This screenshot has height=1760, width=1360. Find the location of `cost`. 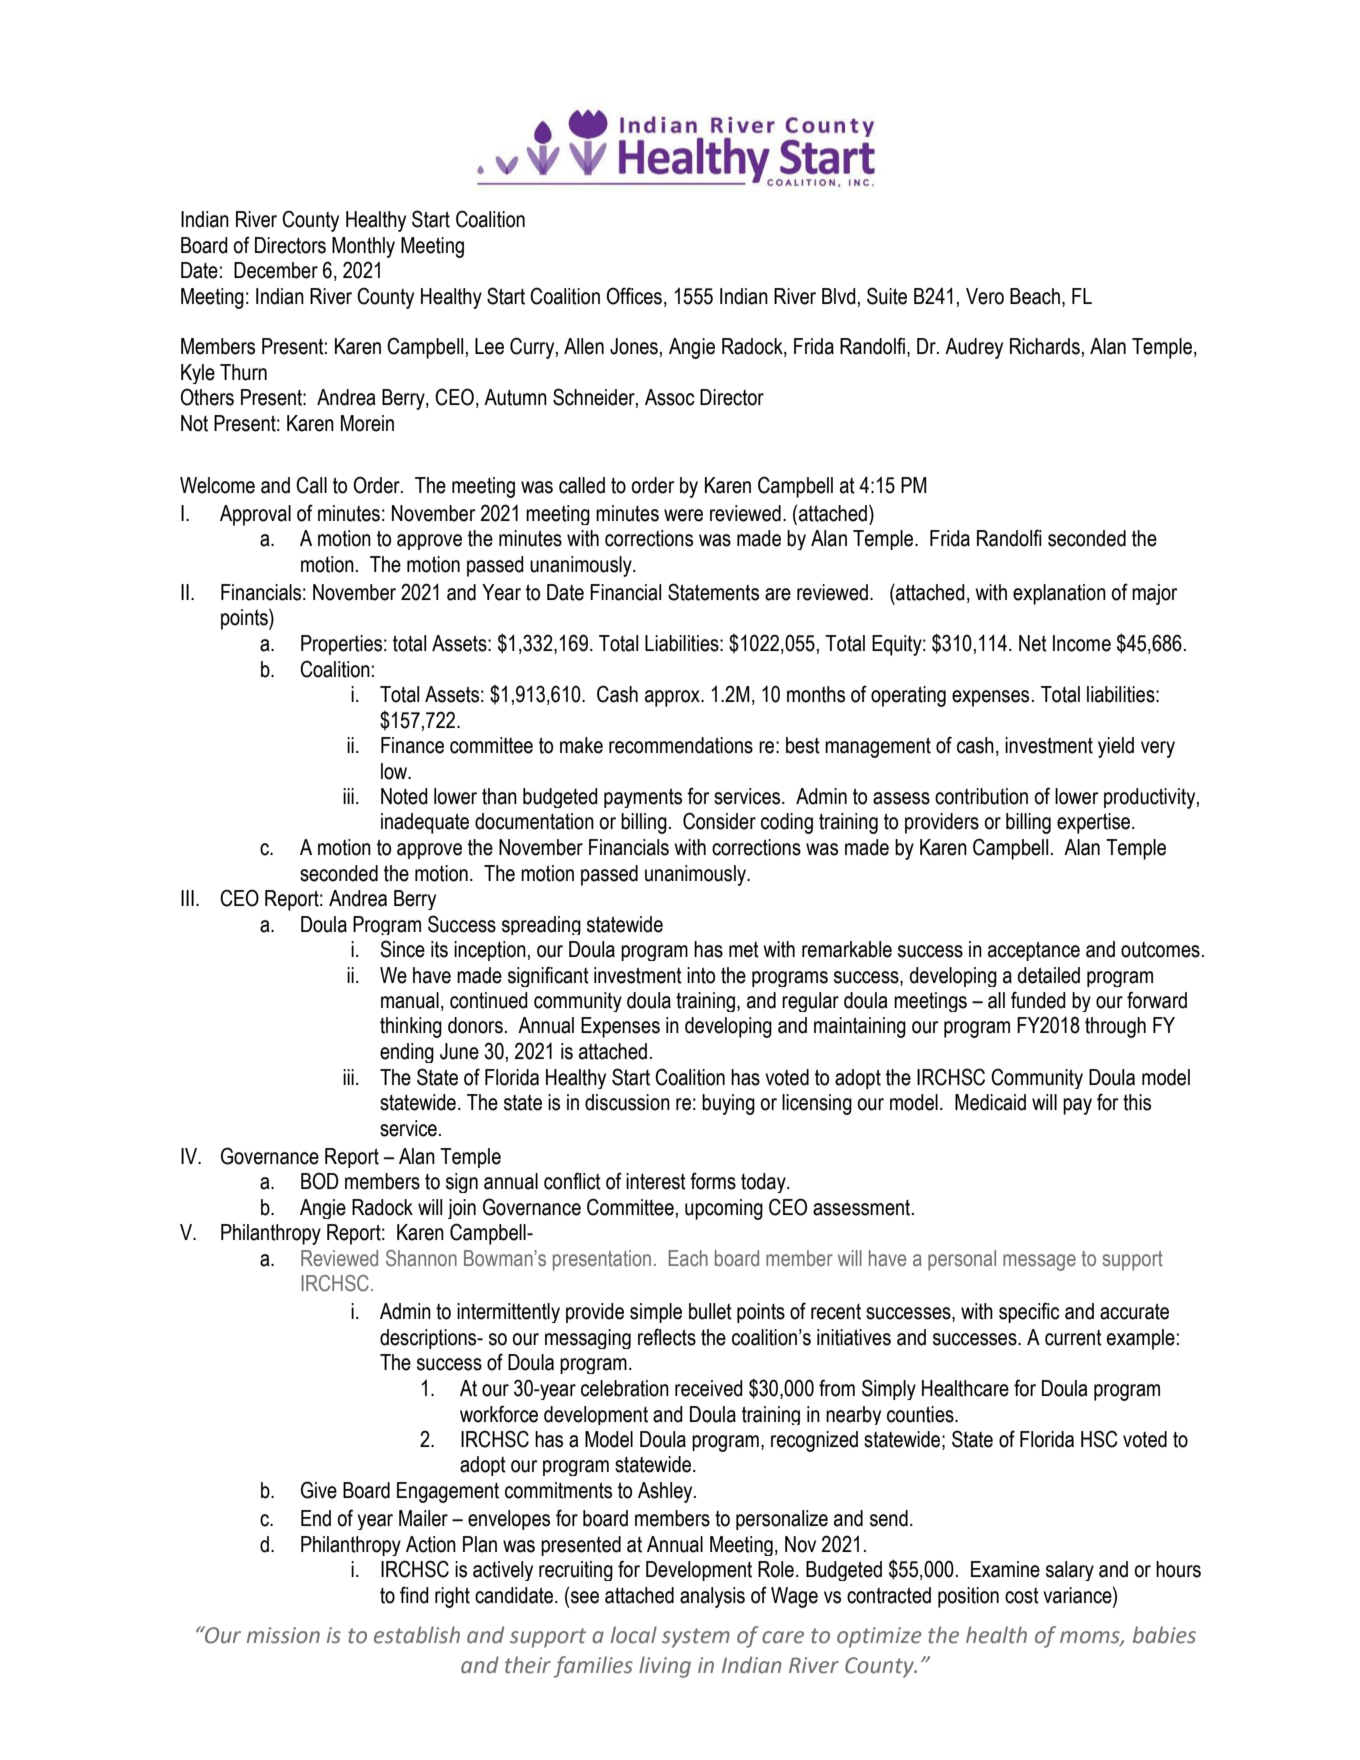

cost is located at coordinates (1022, 1596).
